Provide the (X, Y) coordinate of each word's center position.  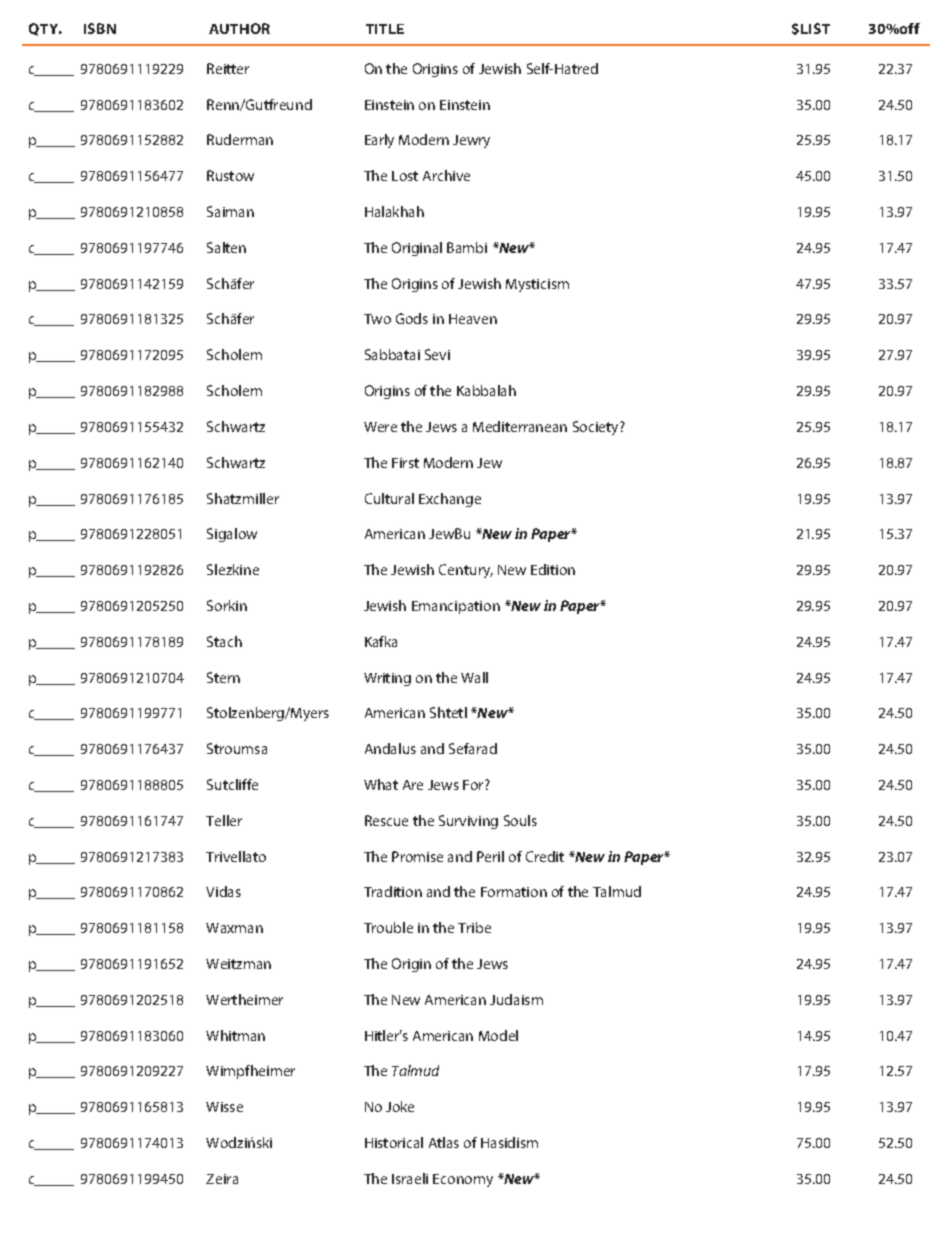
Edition (553, 569)
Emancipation (456, 607)
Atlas (444, 1142)
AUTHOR (239, 28)
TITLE (385, 29)
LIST (815, 28)
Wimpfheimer (250, 1072)
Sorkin (227, 605)
